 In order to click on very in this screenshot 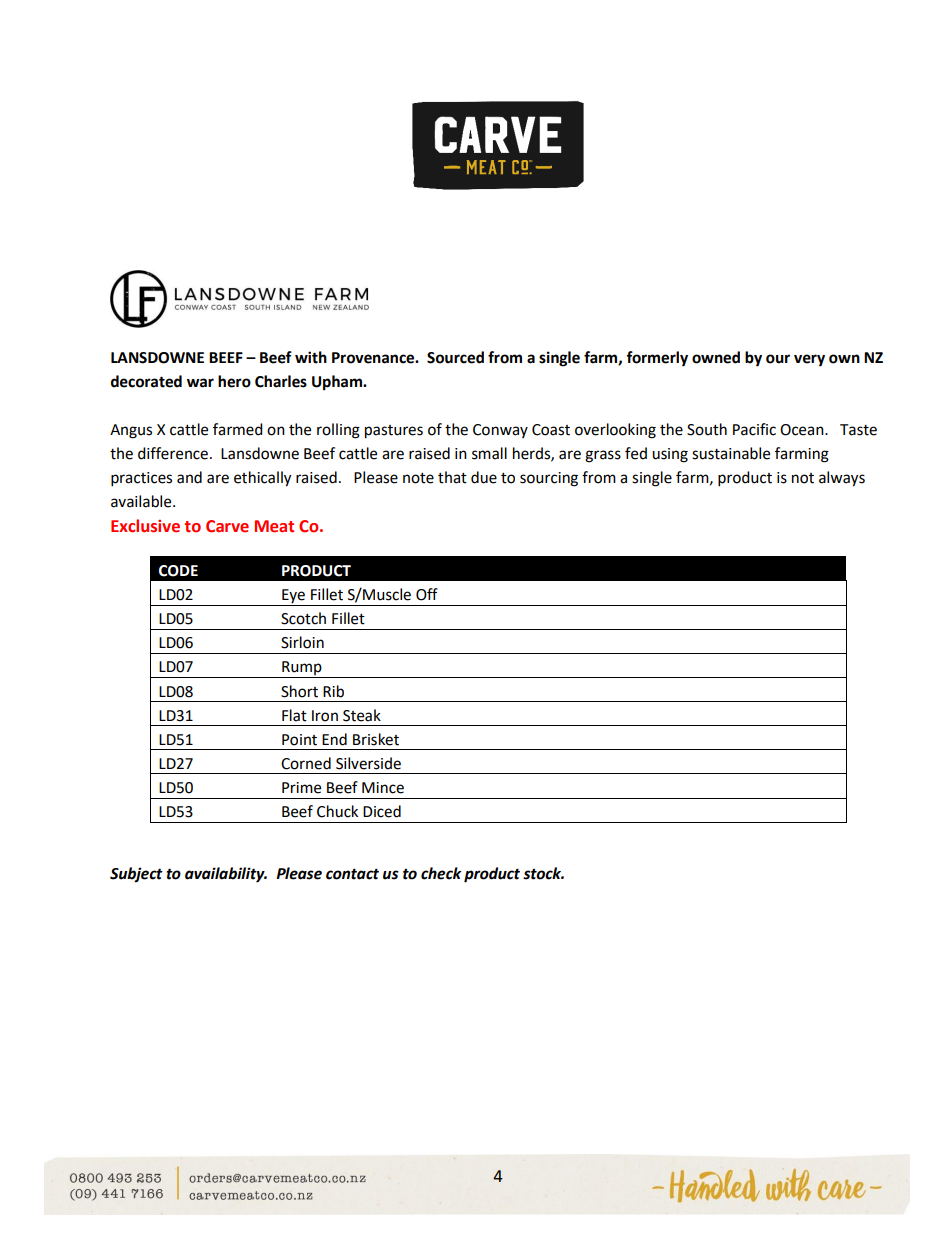, I will do `click(809, 360)`.
